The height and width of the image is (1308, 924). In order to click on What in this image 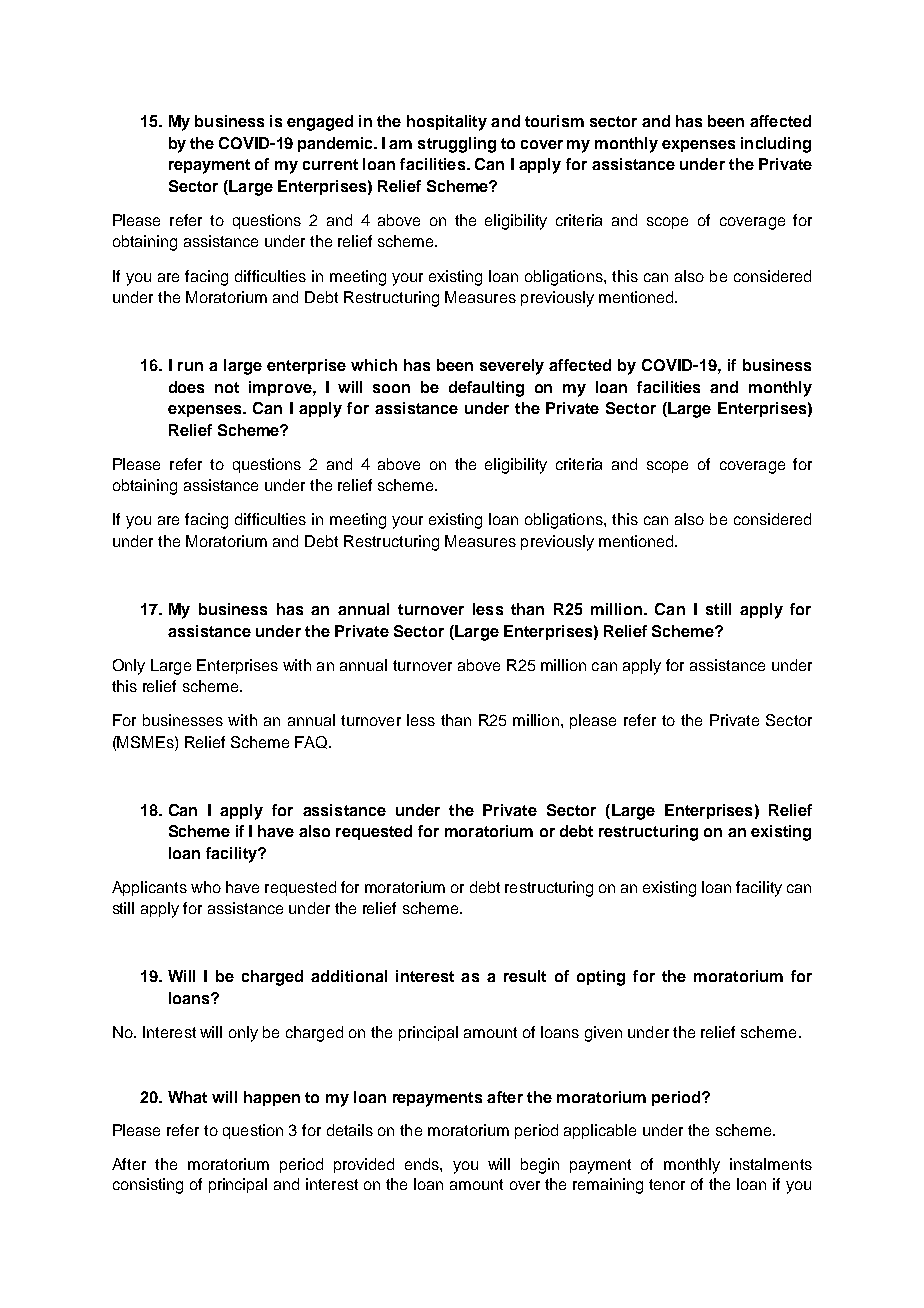, I will do `click(187, 1097)`.
